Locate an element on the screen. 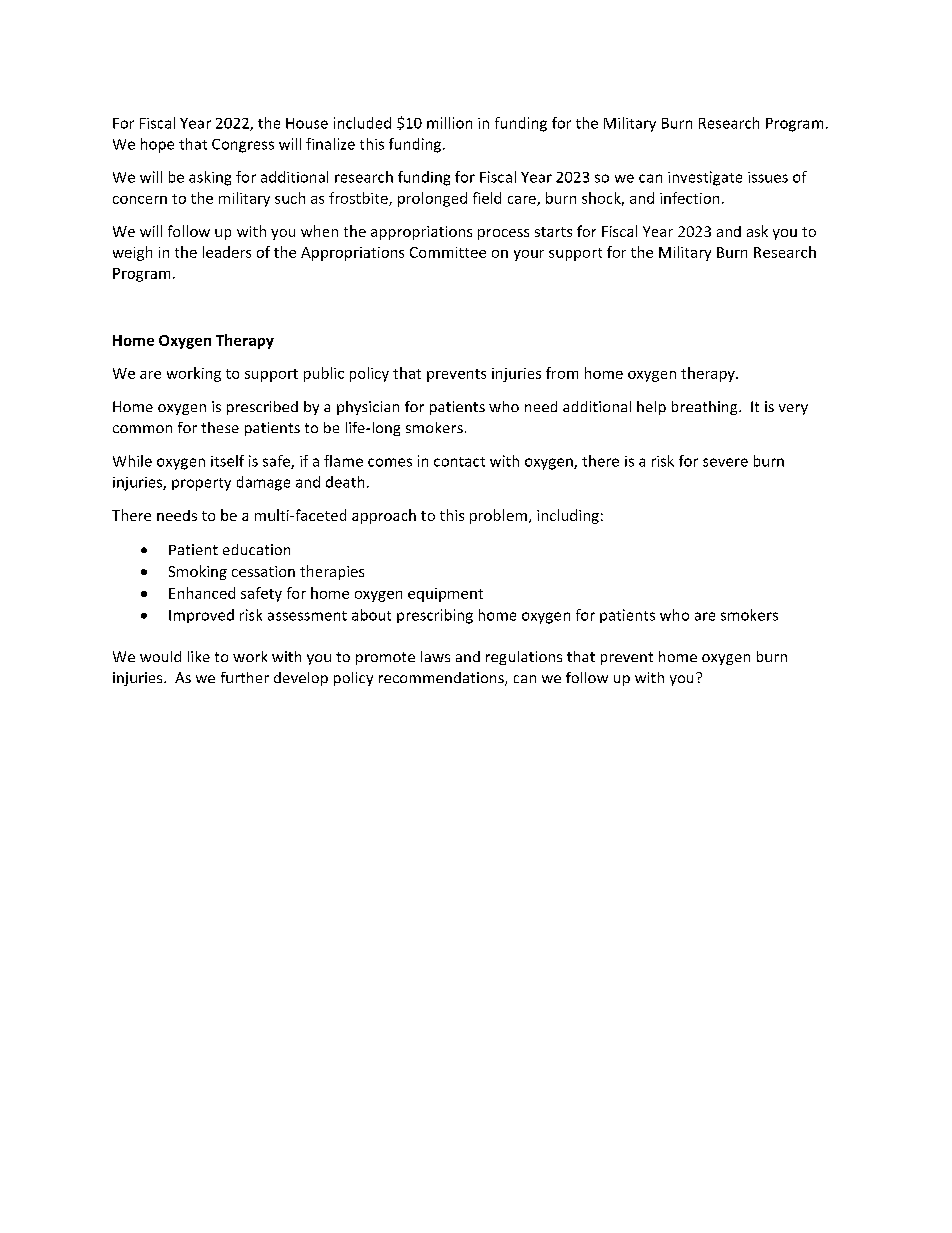 The height and width of the screenshot is (1233, 952). Committee is located at coordinates (448, 252).
